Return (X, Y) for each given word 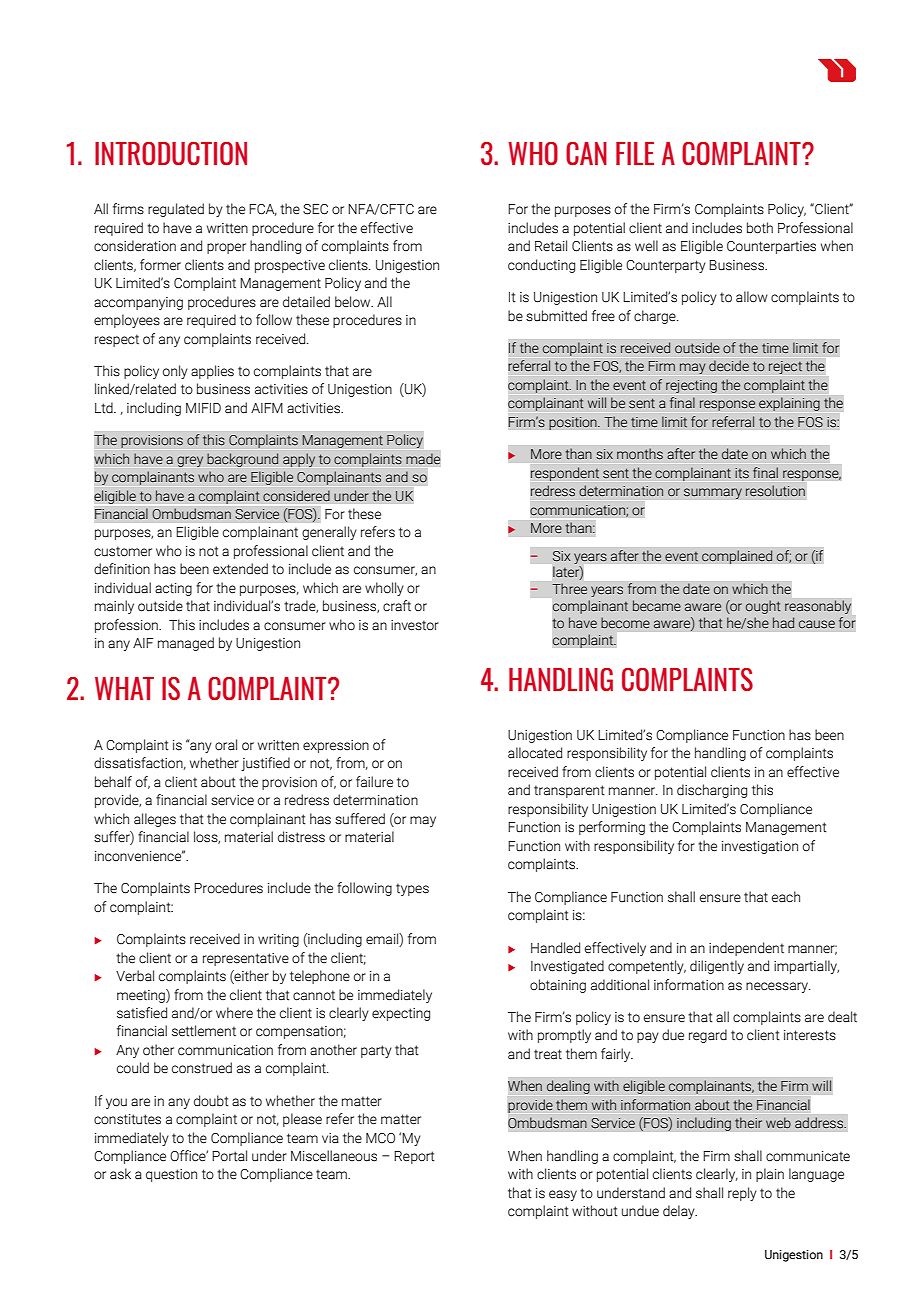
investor (415, 625)
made (423, 459)
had (783, 622)
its (742, 473)
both (760, 228)
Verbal (135, 976)
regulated (176, 210)
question (171, 1175)
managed (186, 644)
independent (746, 949)
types (412, 889)
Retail (551, 246)
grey (190, 461)
